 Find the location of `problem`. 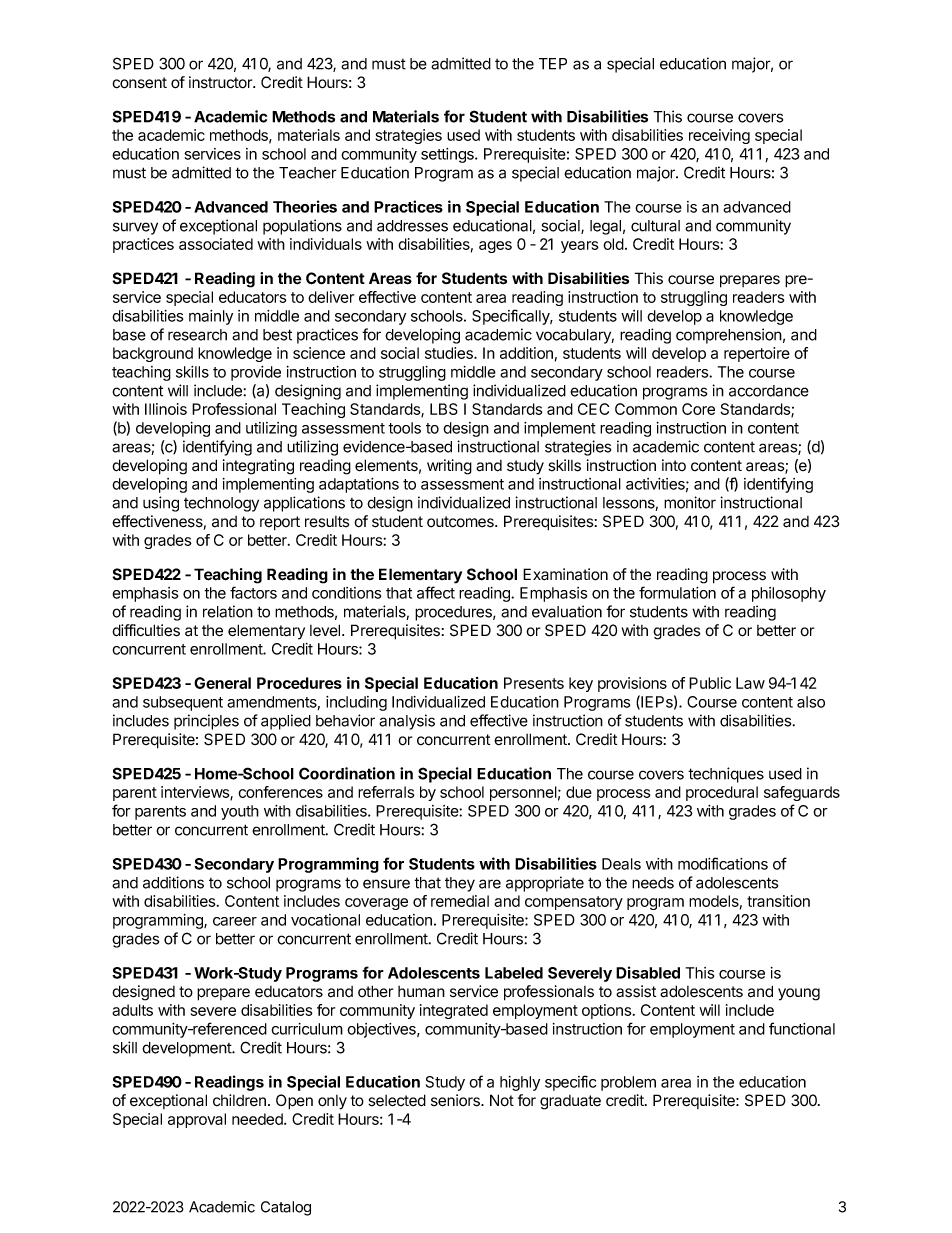

problem is located at coordinates (628, 1083).
